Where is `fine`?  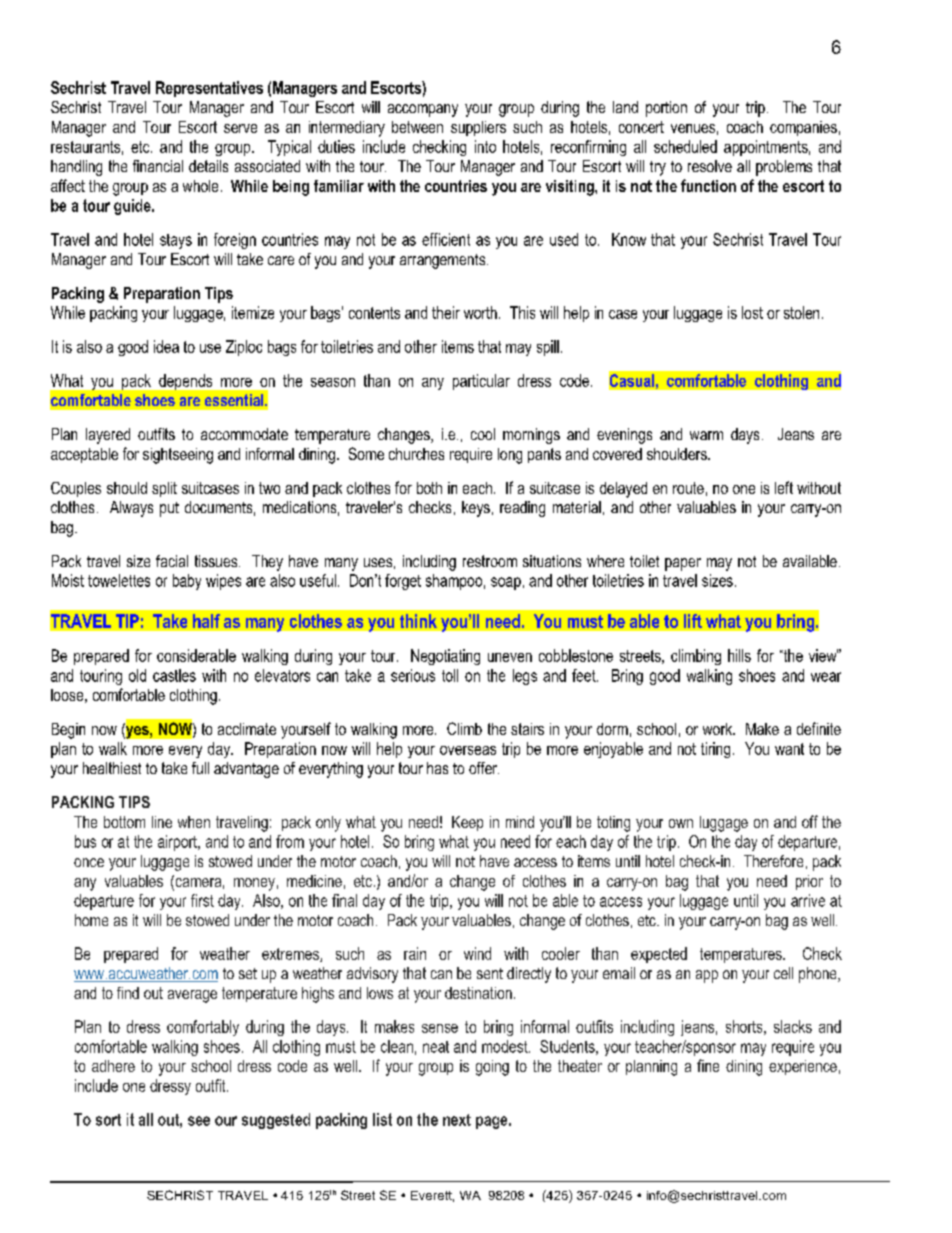
fine is located at coordinates (708, 1065).
